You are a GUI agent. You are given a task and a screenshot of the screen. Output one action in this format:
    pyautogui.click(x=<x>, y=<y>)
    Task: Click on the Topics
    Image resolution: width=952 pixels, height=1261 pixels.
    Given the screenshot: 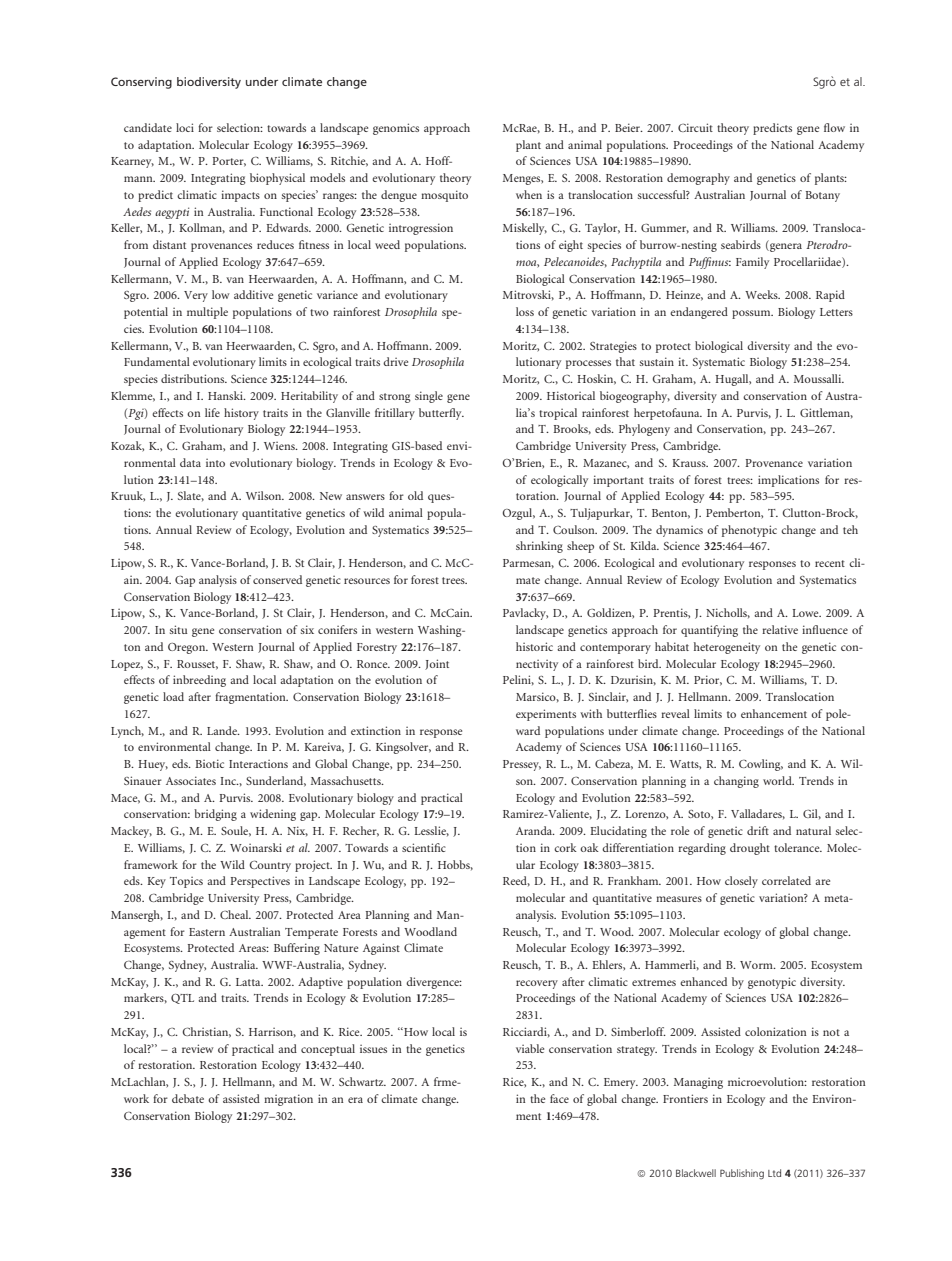 What is the action you would take?
    pyautogui.click(x=186, y=882)
